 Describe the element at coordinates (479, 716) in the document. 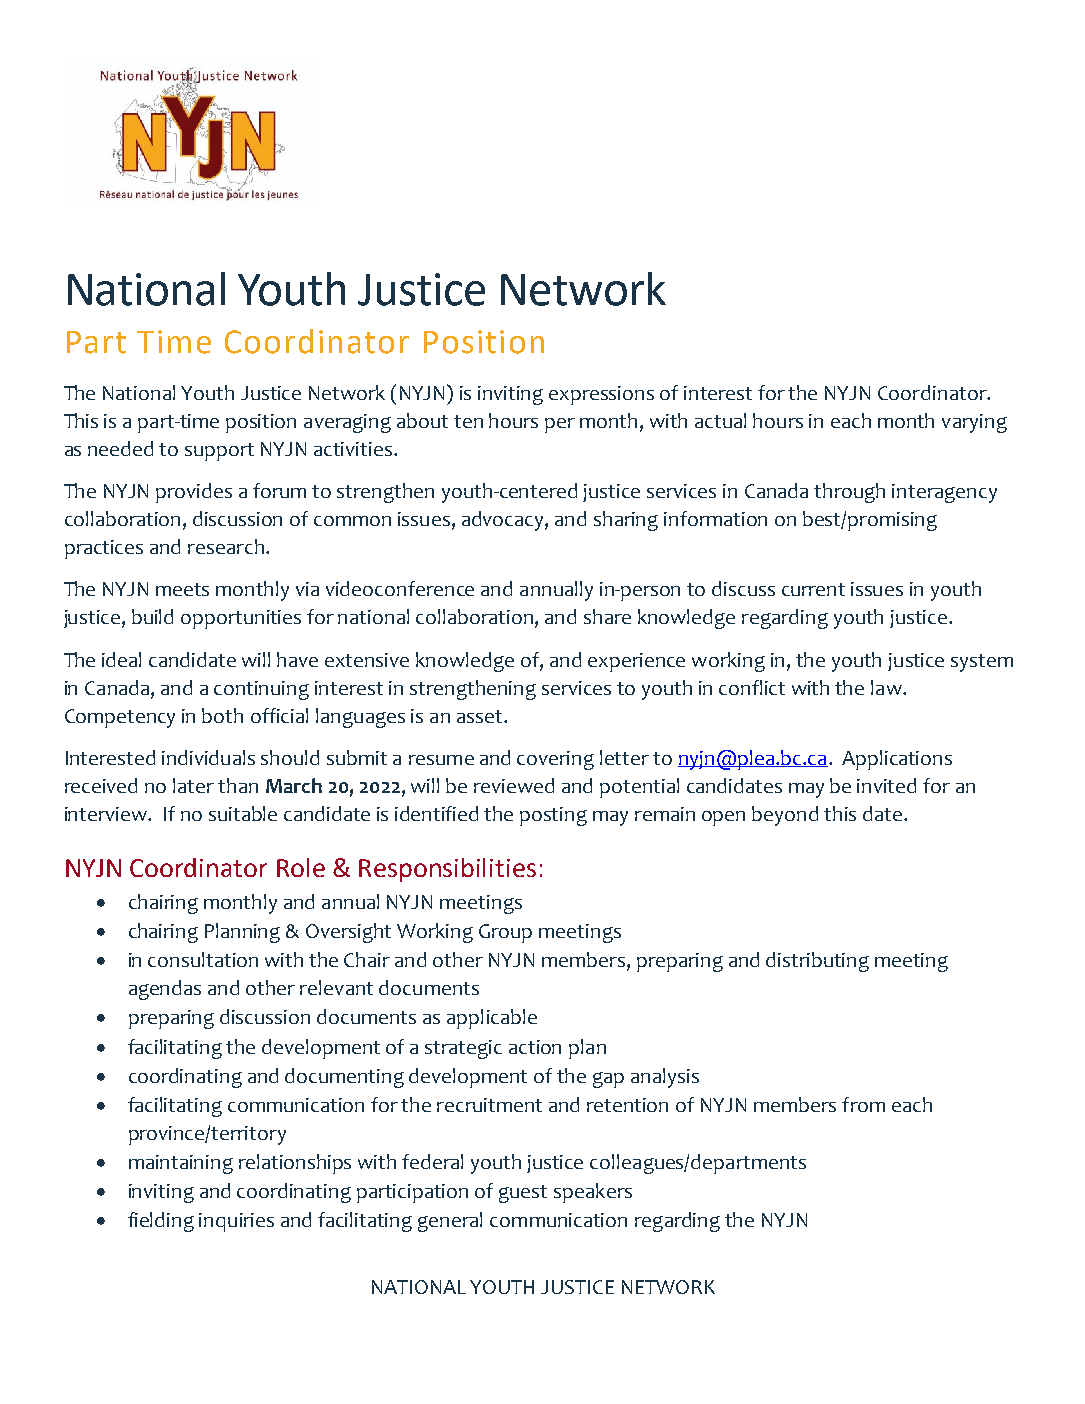

I see `asset` at that location.
